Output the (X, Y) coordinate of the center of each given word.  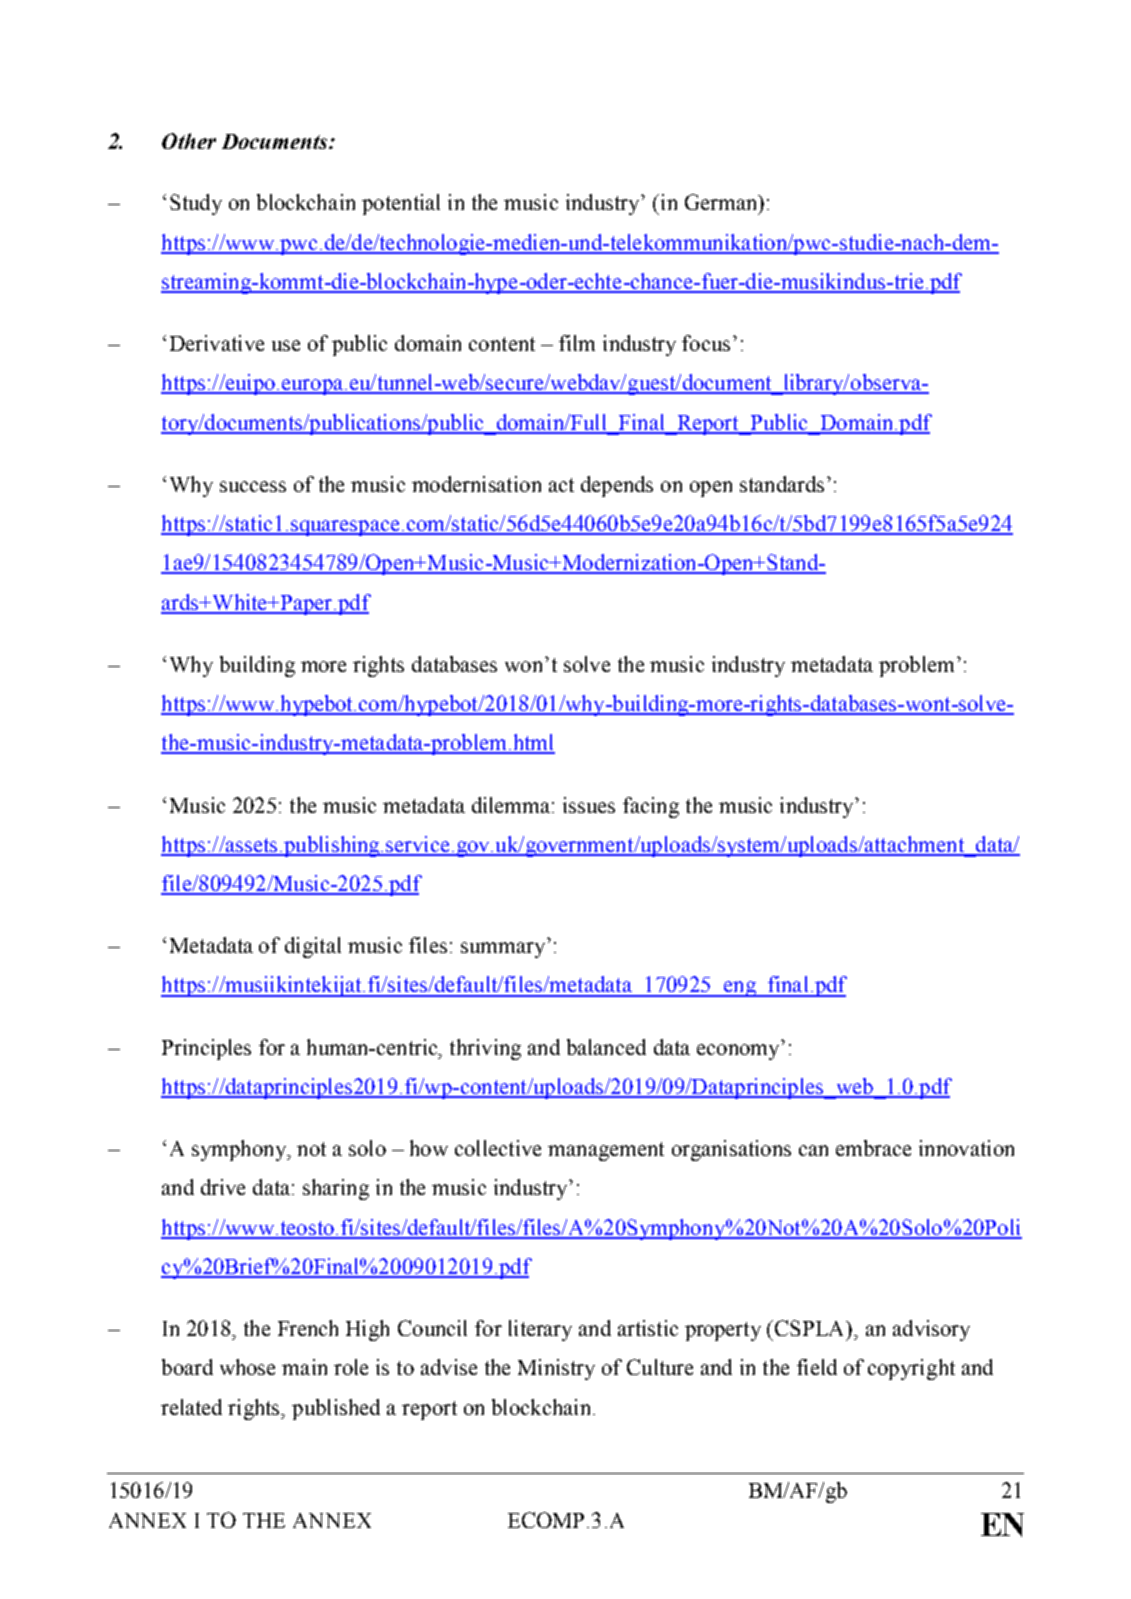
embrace (873, 1148)
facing (651, 807)
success (253, 486)
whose (247, 1367)
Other (189, 141)
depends (617, 486)
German (722, 202)
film (577, 343)
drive (223, 1187)
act (561, 485)
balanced (606, 1047)
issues (589, 805)
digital (313, 947)
